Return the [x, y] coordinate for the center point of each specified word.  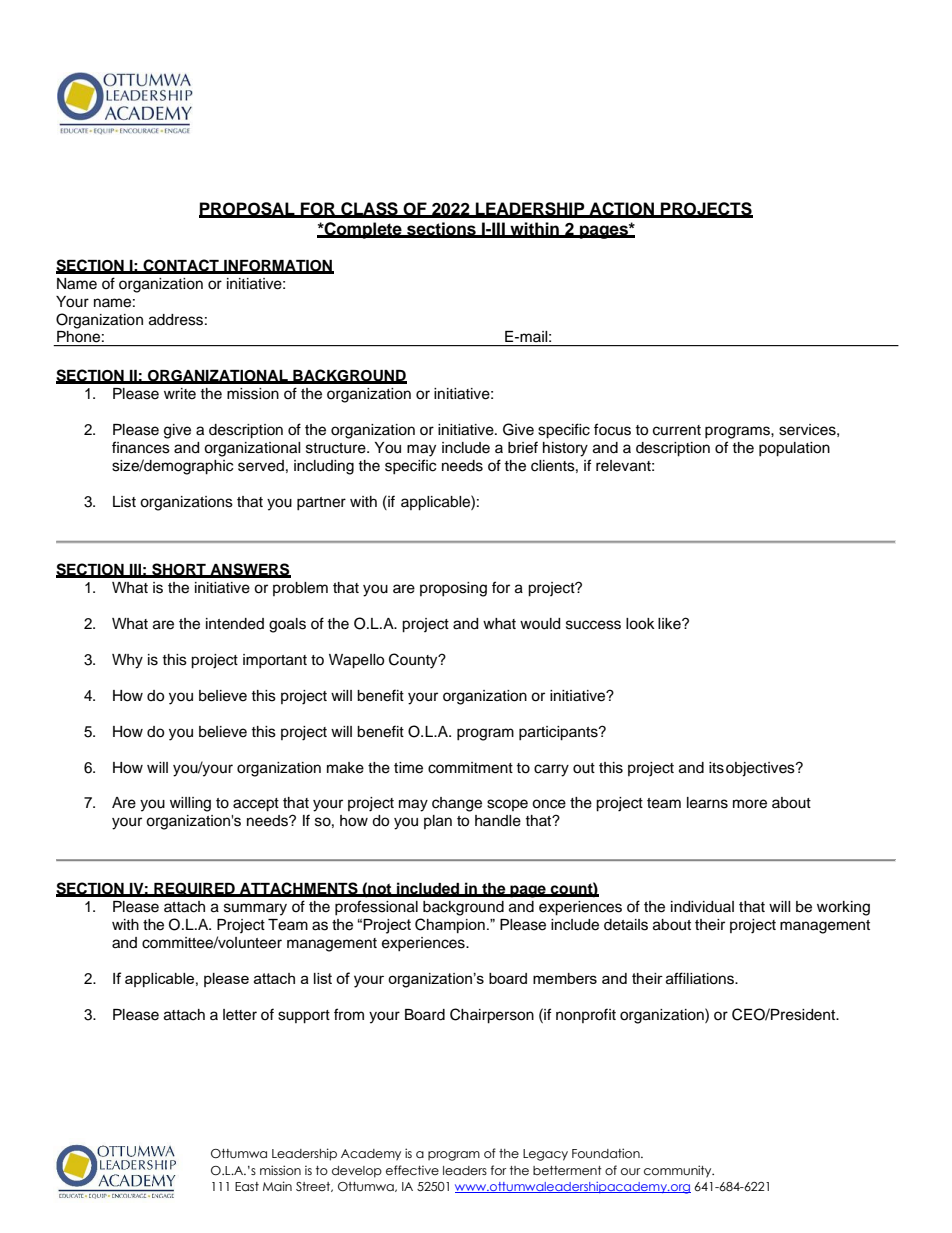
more [750, 804]
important [275, 661]
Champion [450, 925]
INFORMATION [278, 266]
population [794, 449]
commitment [470, 768]
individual [702, 907]
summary [255, 909]
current [677, 430]
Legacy [545, 1155]
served [261, 466]
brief [523, 447]
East [247, 1186]
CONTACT [181, 266]
